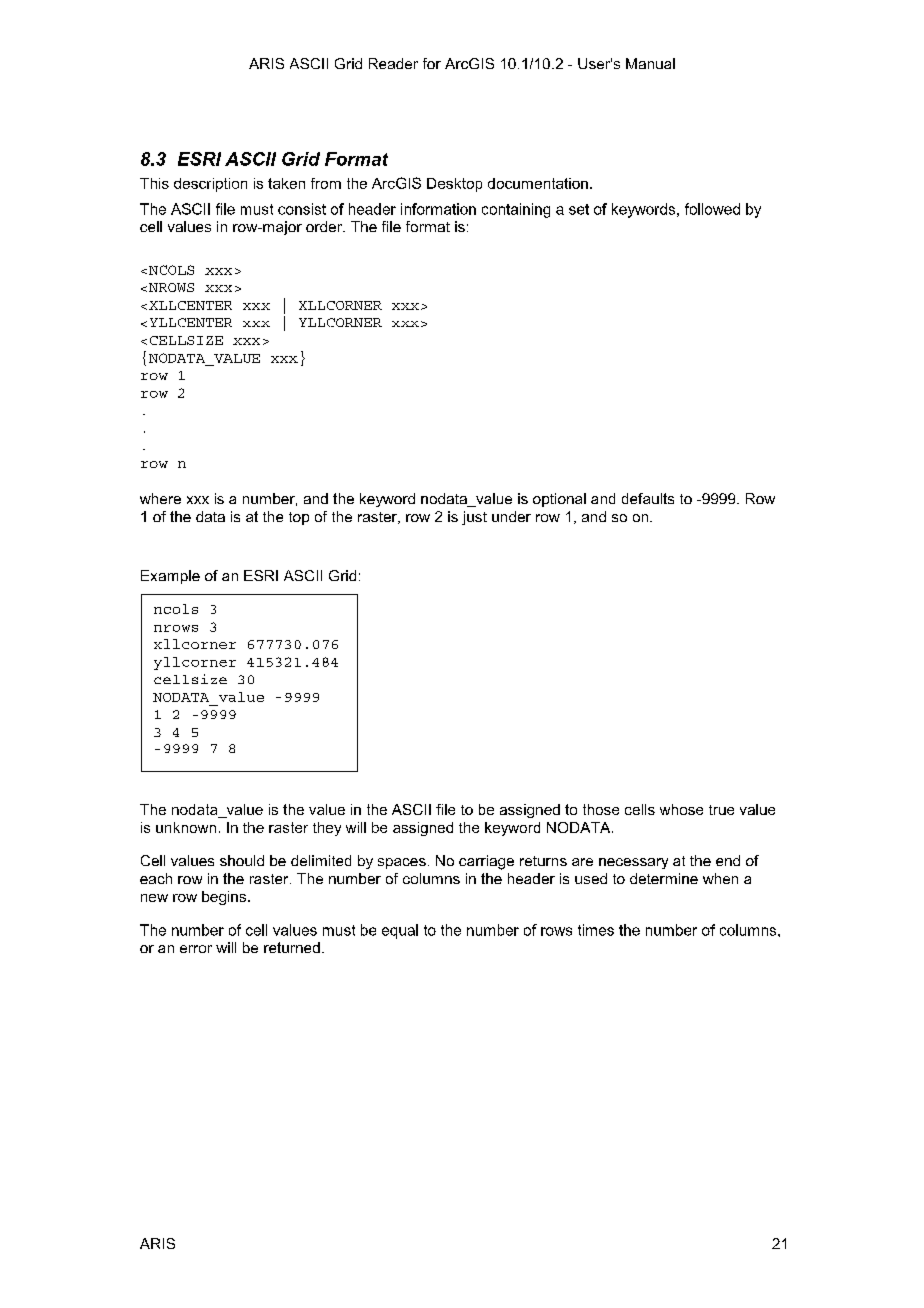 This image has height=1308, width=924. What do you see at coordinates (511, 516) in the image?
I see `under` at bounding box center [511, 516].
